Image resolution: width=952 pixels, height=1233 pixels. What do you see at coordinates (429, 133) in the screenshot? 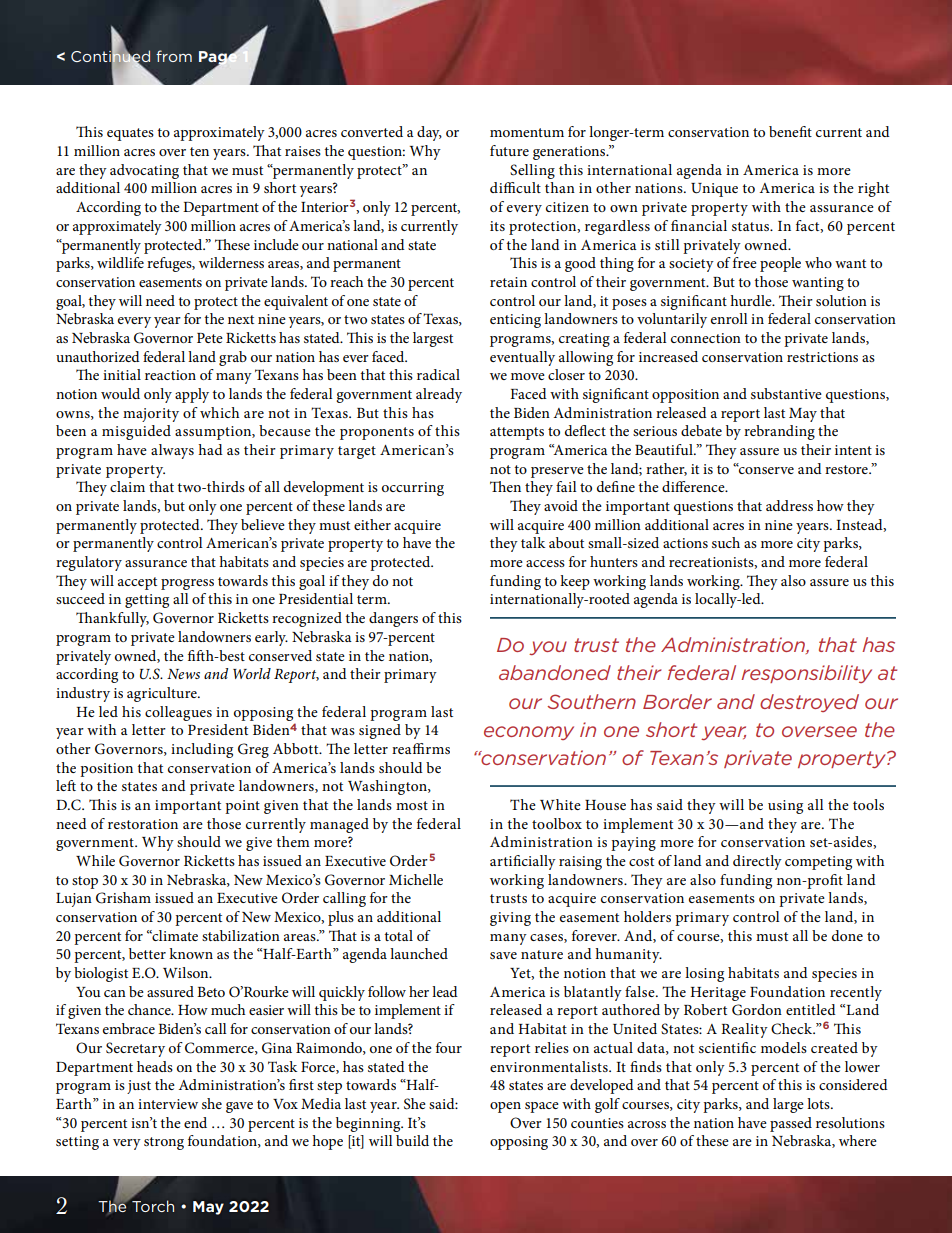
I see `day` at bounding box center [429, 133].
